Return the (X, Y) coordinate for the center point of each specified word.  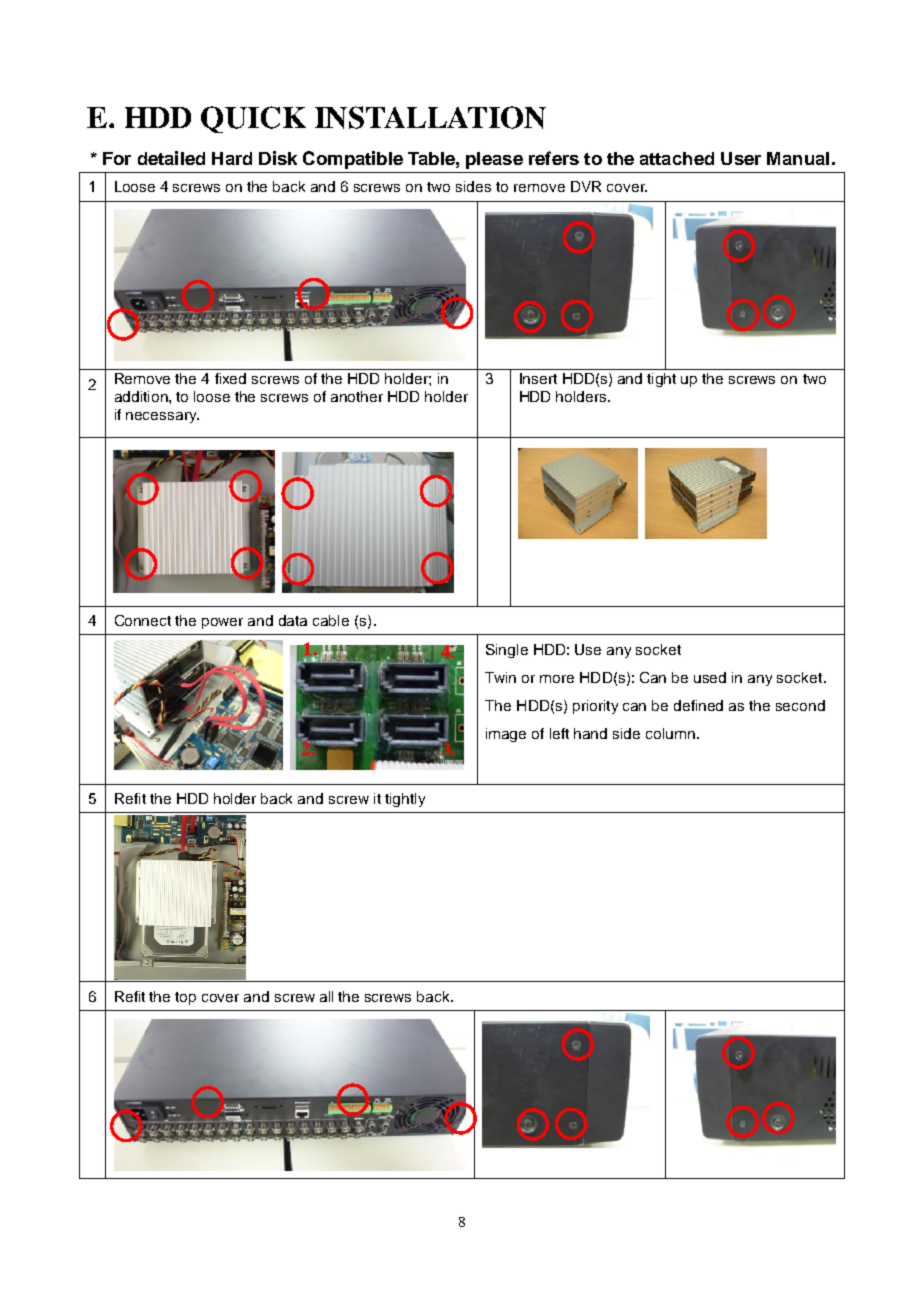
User (741, 158)
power (222, 623)
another (357, 396)
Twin (500, 677)
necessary (162, 417)
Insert (538, 378)
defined (698, 705)
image (506, 735)
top (185, 998)
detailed (171, 158)
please (494, 160)
